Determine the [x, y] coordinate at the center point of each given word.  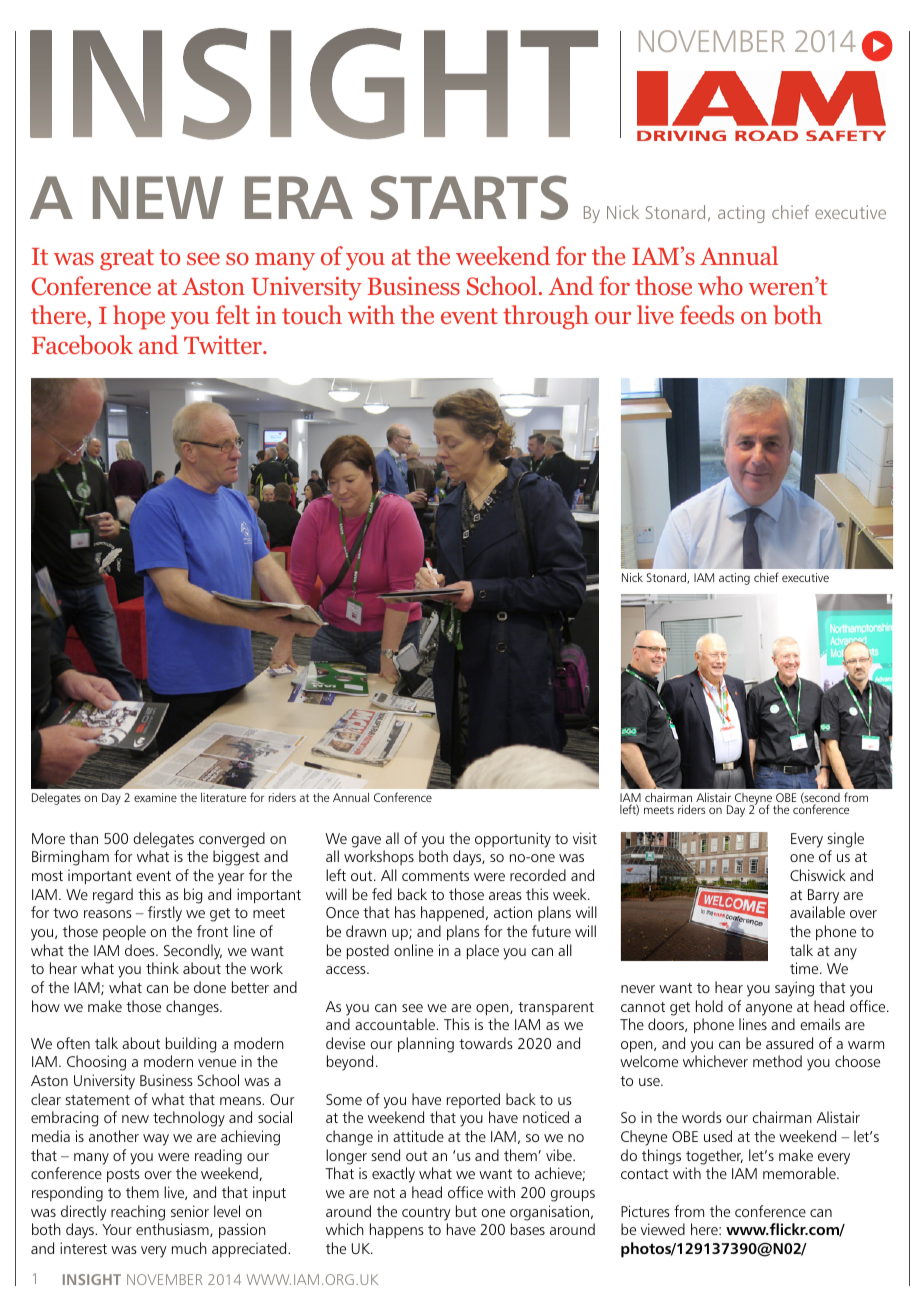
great [127, 260]
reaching [138, 1213]
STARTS [469, 197]
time [805, 968]
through [546, 317]
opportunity [513, 840]
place [483, 952]
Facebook [82, 345]
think [162, 968]
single [845, 840]
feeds [707, 314]
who [720, 286]
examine [155, 797]
